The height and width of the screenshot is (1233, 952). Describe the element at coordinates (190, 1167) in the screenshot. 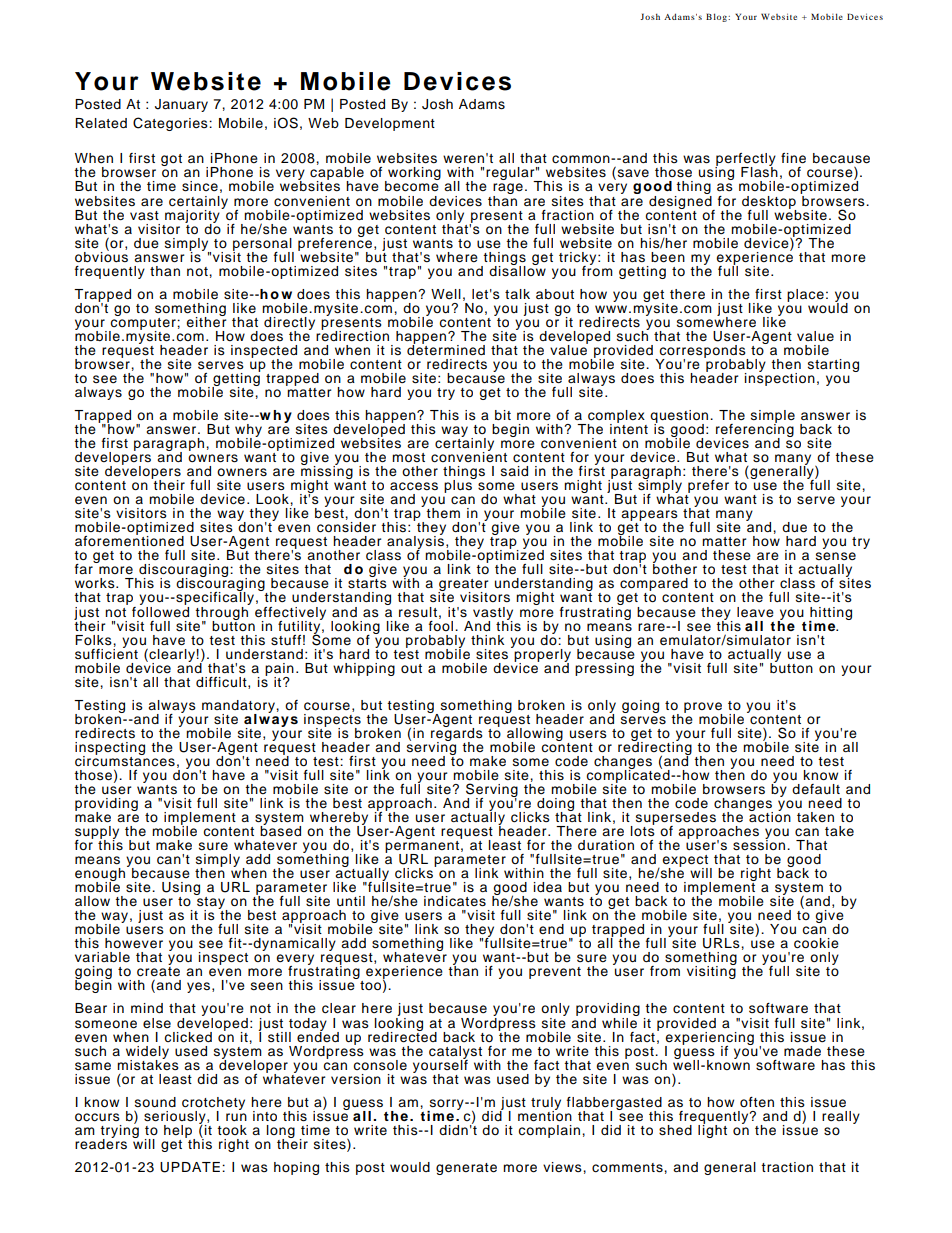

I see `UPDATE` at that location.
